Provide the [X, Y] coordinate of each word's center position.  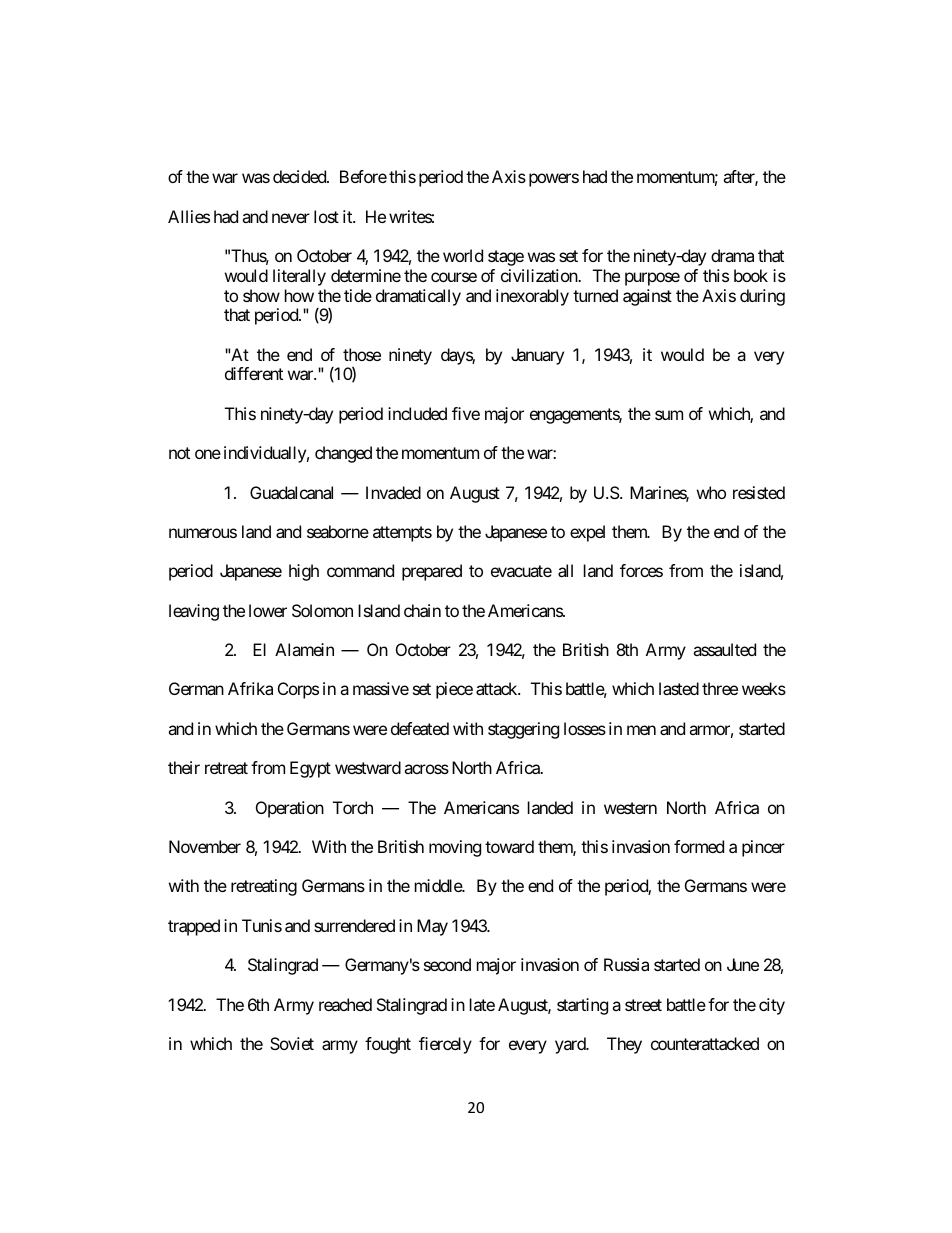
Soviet [292, 1043]
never [291, 218]
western [630, 808]
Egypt [310, 769]
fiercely [445, 1045]
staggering [523, 730]
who [711, 492]
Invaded [393, 492]
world [463, 255]
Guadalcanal [291, 492]
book [751, 275]
